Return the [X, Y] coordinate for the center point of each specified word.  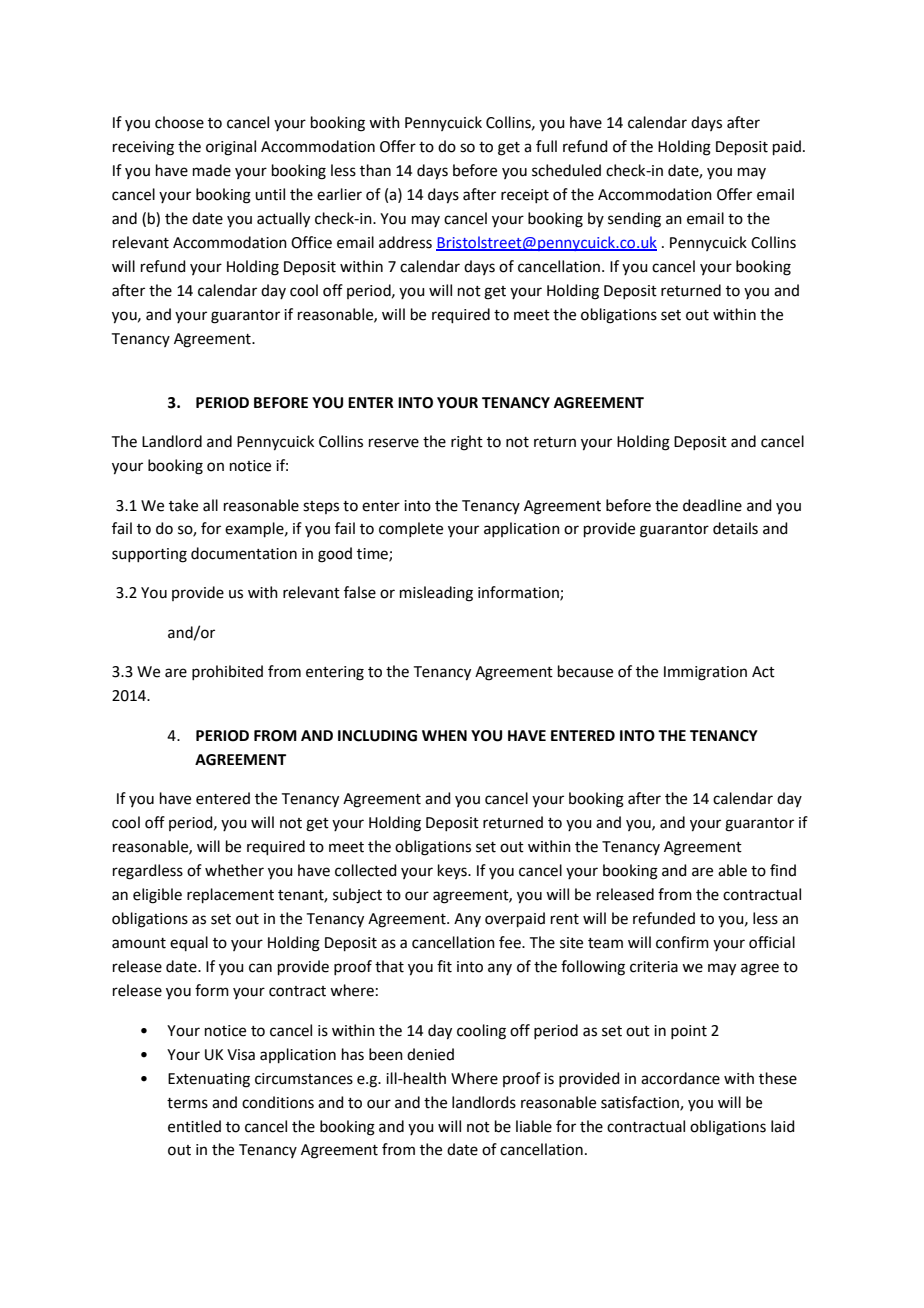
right [467, 443]
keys [453, 871]
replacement [230, 895]
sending [634, 220]
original [231, 148]
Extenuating [209, 1080]
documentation [244, 553]
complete [411, 529]
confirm [682, 942]
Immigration [705, 673]
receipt [525, 196]
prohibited [227, 672]
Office [311, 242]
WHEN [444, 735]
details [735, 528]
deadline [712, 505]
